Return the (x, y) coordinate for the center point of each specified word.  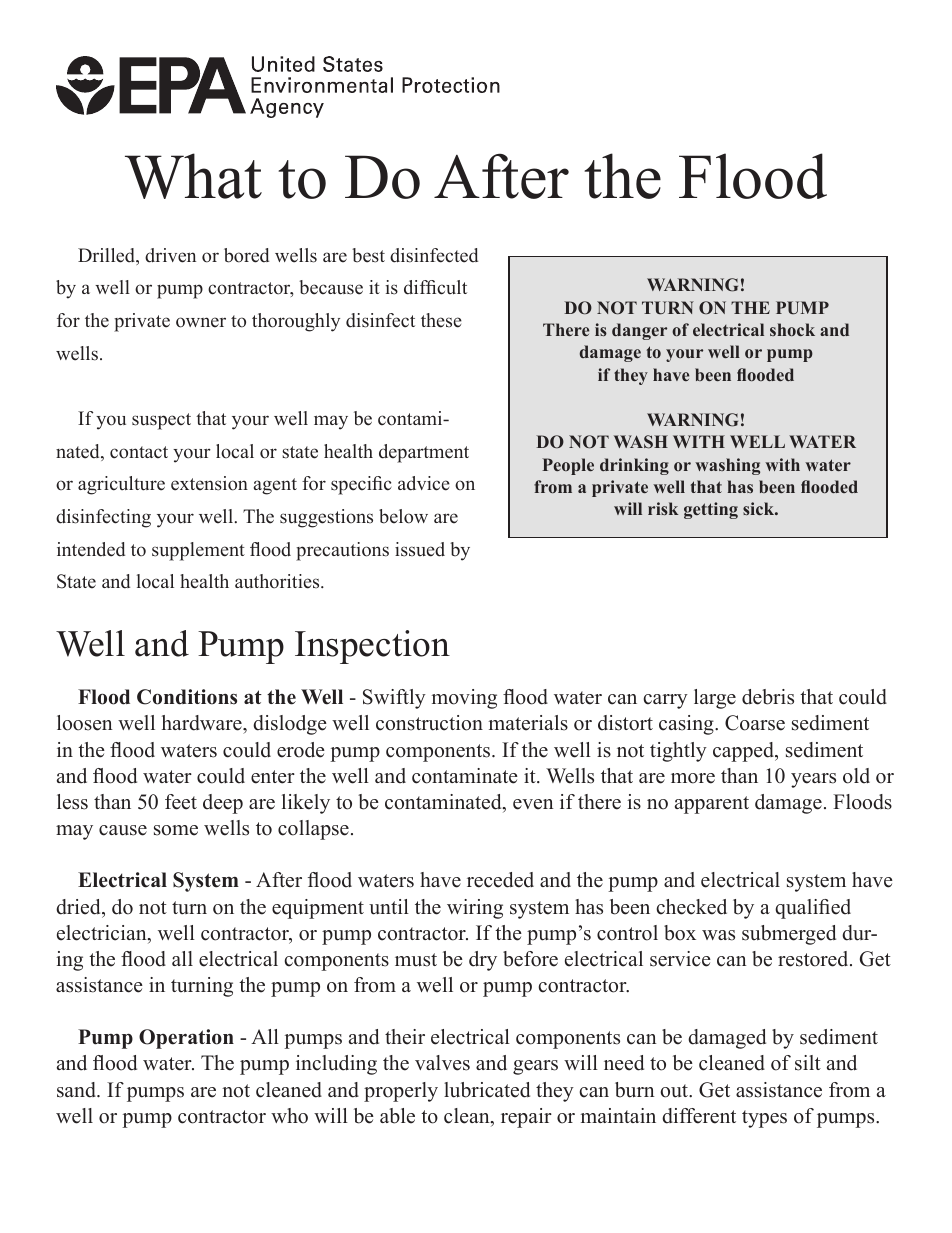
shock (792, 329)
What (193, 176)
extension (209, 483)
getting (711, 510)
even (533, 804)
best (368, 255)
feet (181, 802)
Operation (186, 1039)
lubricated (487, 1090)
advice (424, 483)
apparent (712, 805)
